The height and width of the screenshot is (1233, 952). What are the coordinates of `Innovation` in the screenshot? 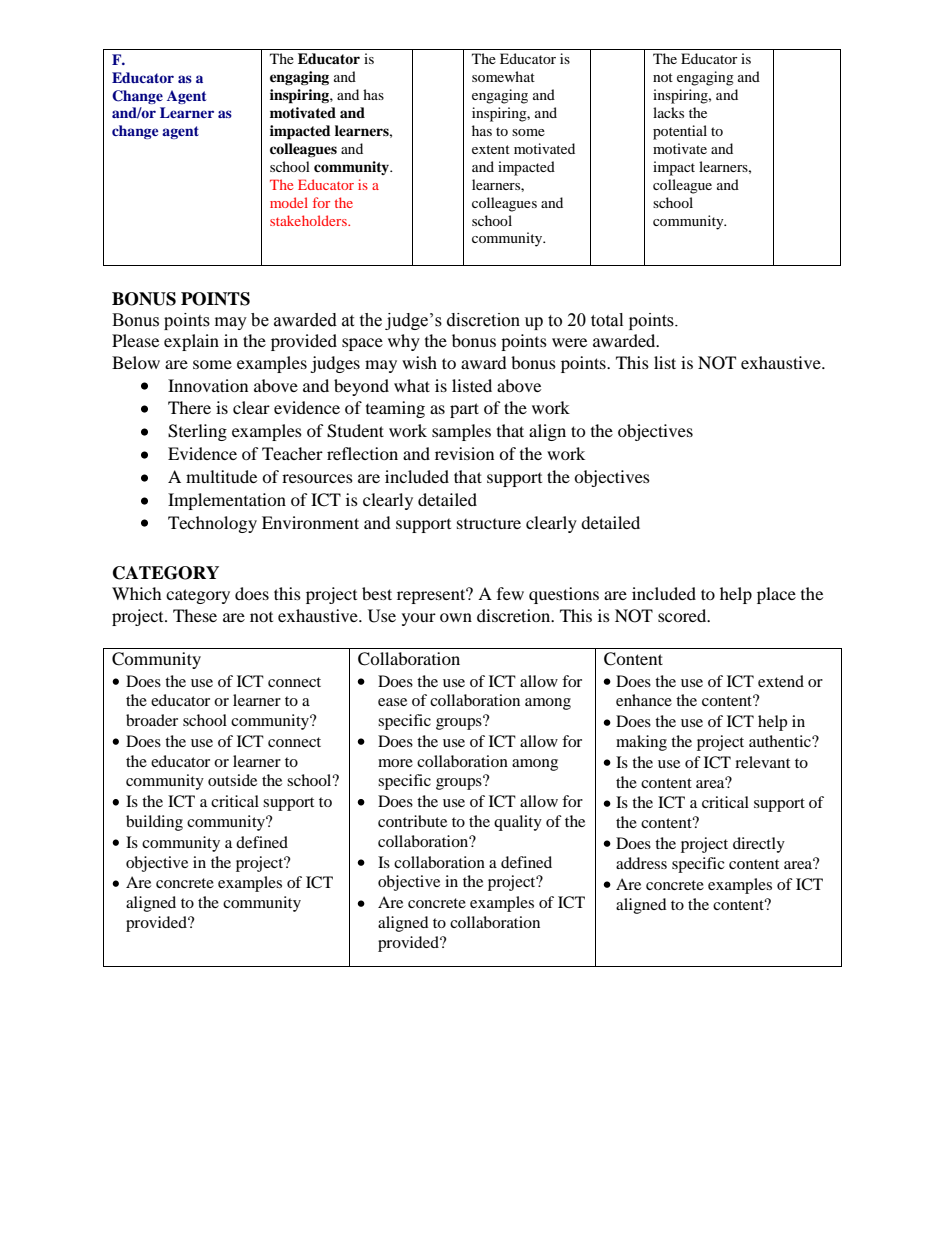 It's located at (208, 385).
